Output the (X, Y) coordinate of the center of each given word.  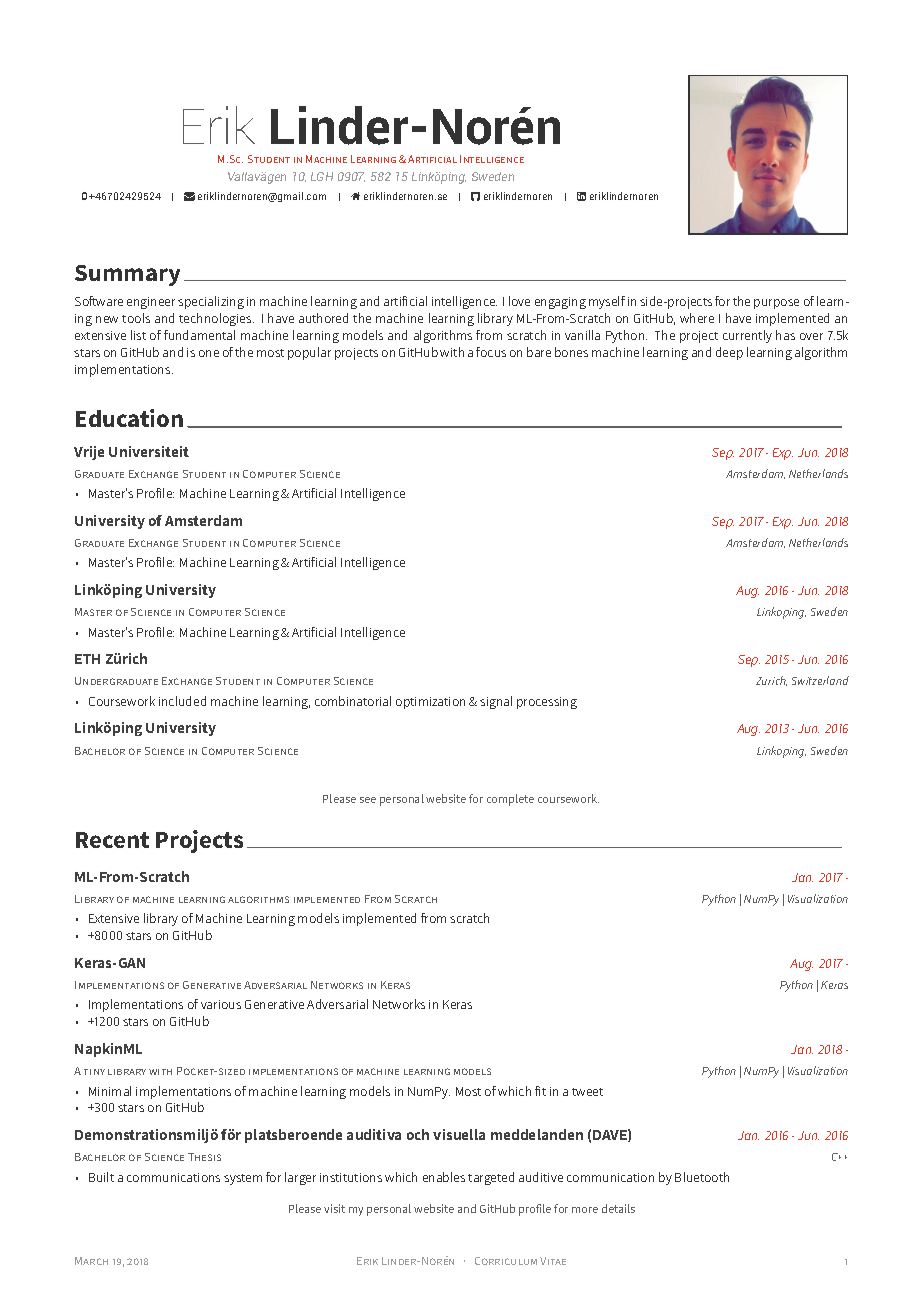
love (519, 301)
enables (444, 1177)
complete (510, 800)
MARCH (91, 1261)
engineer (151, 303)
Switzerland (820, 680)
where (697, 318)
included (182, 701)
